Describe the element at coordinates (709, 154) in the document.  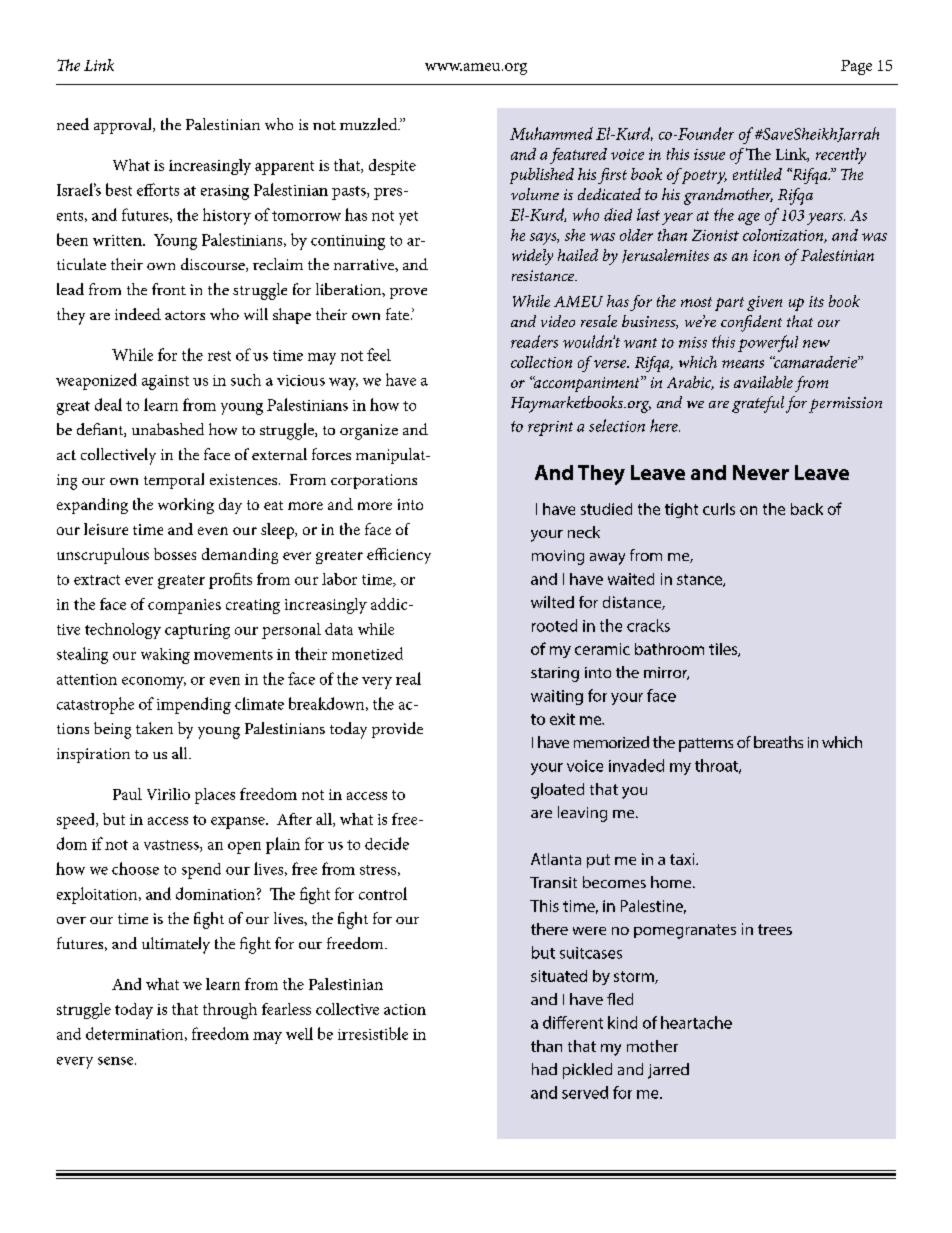
I see `issue` at that location.
